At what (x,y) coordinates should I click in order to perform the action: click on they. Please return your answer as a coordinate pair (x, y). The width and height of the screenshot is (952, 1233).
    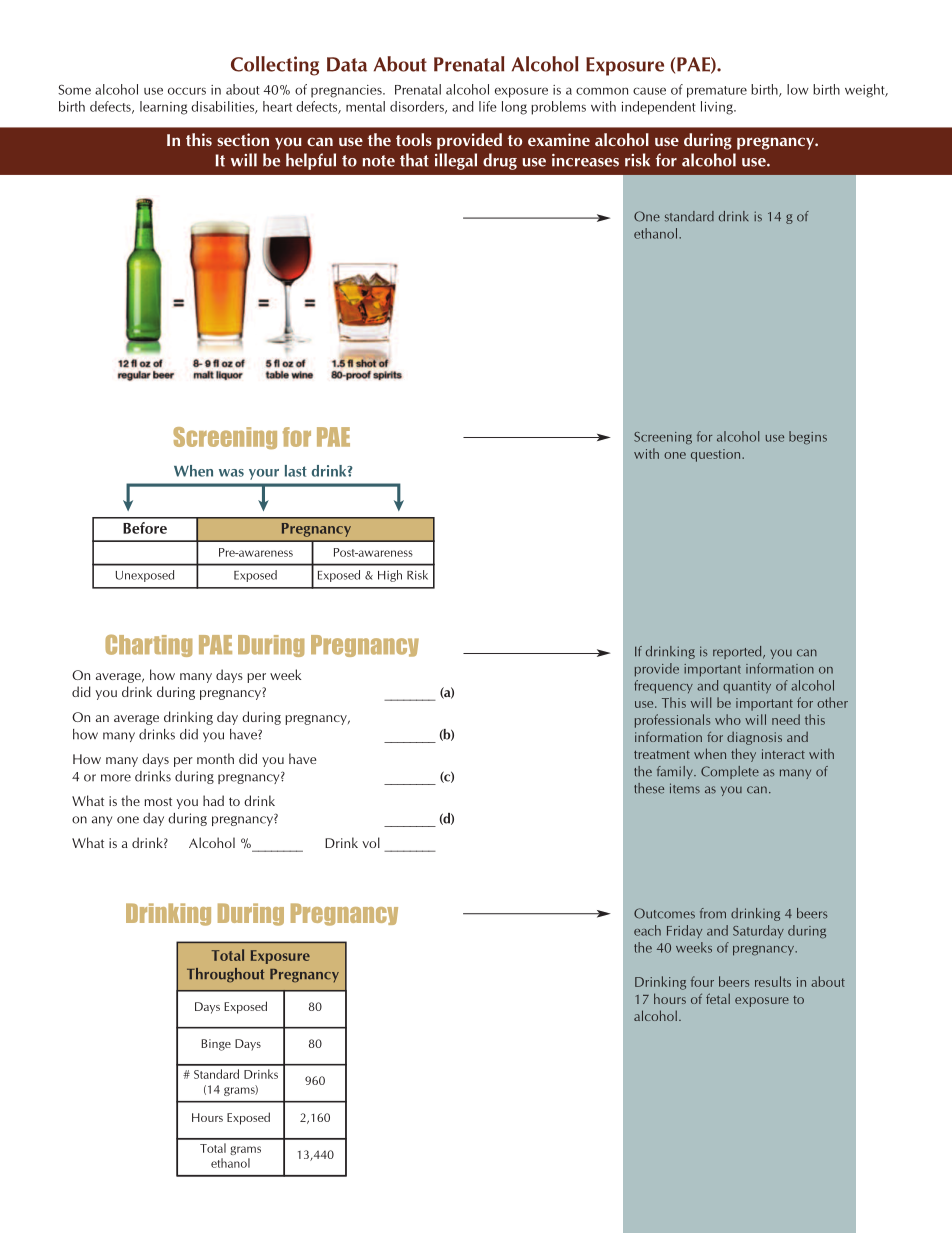
    Looking at the image, I should click on (743, 755).
